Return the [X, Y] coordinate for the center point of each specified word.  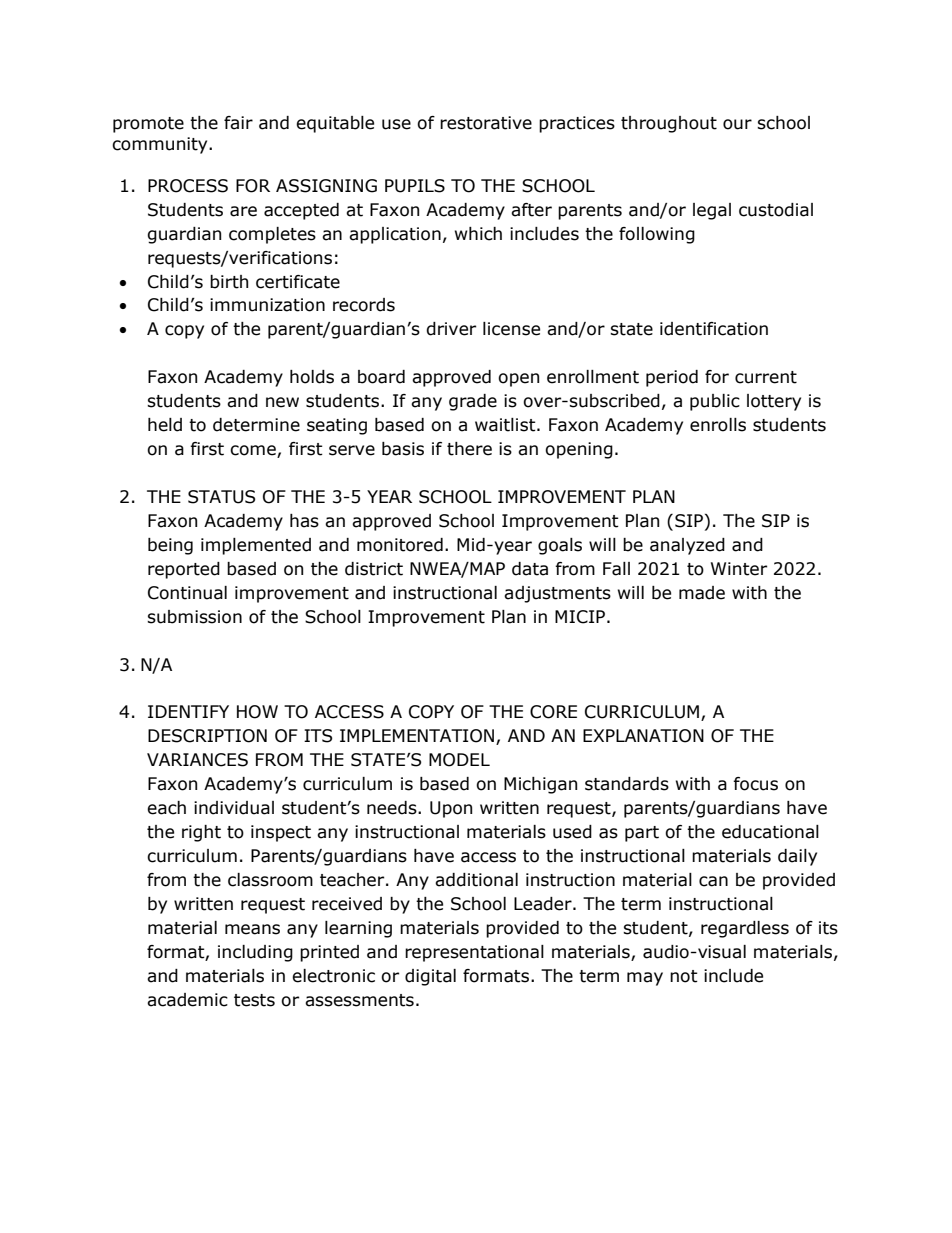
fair [238, 123]
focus [755, 784]
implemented [256, 546]
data [530, 569]
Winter [739, 569]
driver [451, 329]
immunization [267, 305]
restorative [486, 123]
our [737, 124]
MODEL [459, 760]
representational [474, 953]
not [684, 976]
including [255, 953]
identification [714, 329]
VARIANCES [197, 760]
